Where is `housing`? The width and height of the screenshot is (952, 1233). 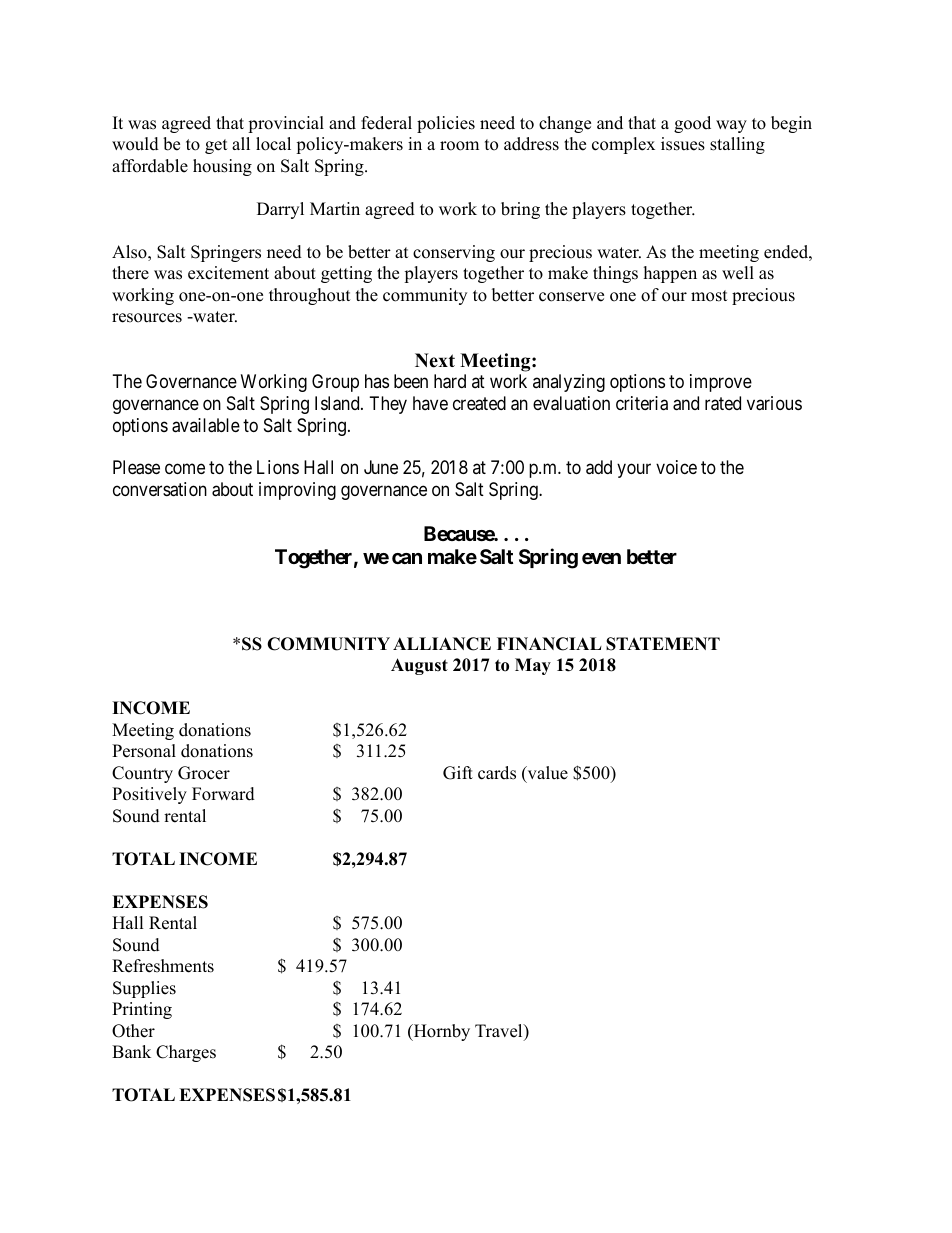 housing is located at coordinates (222, 167).
